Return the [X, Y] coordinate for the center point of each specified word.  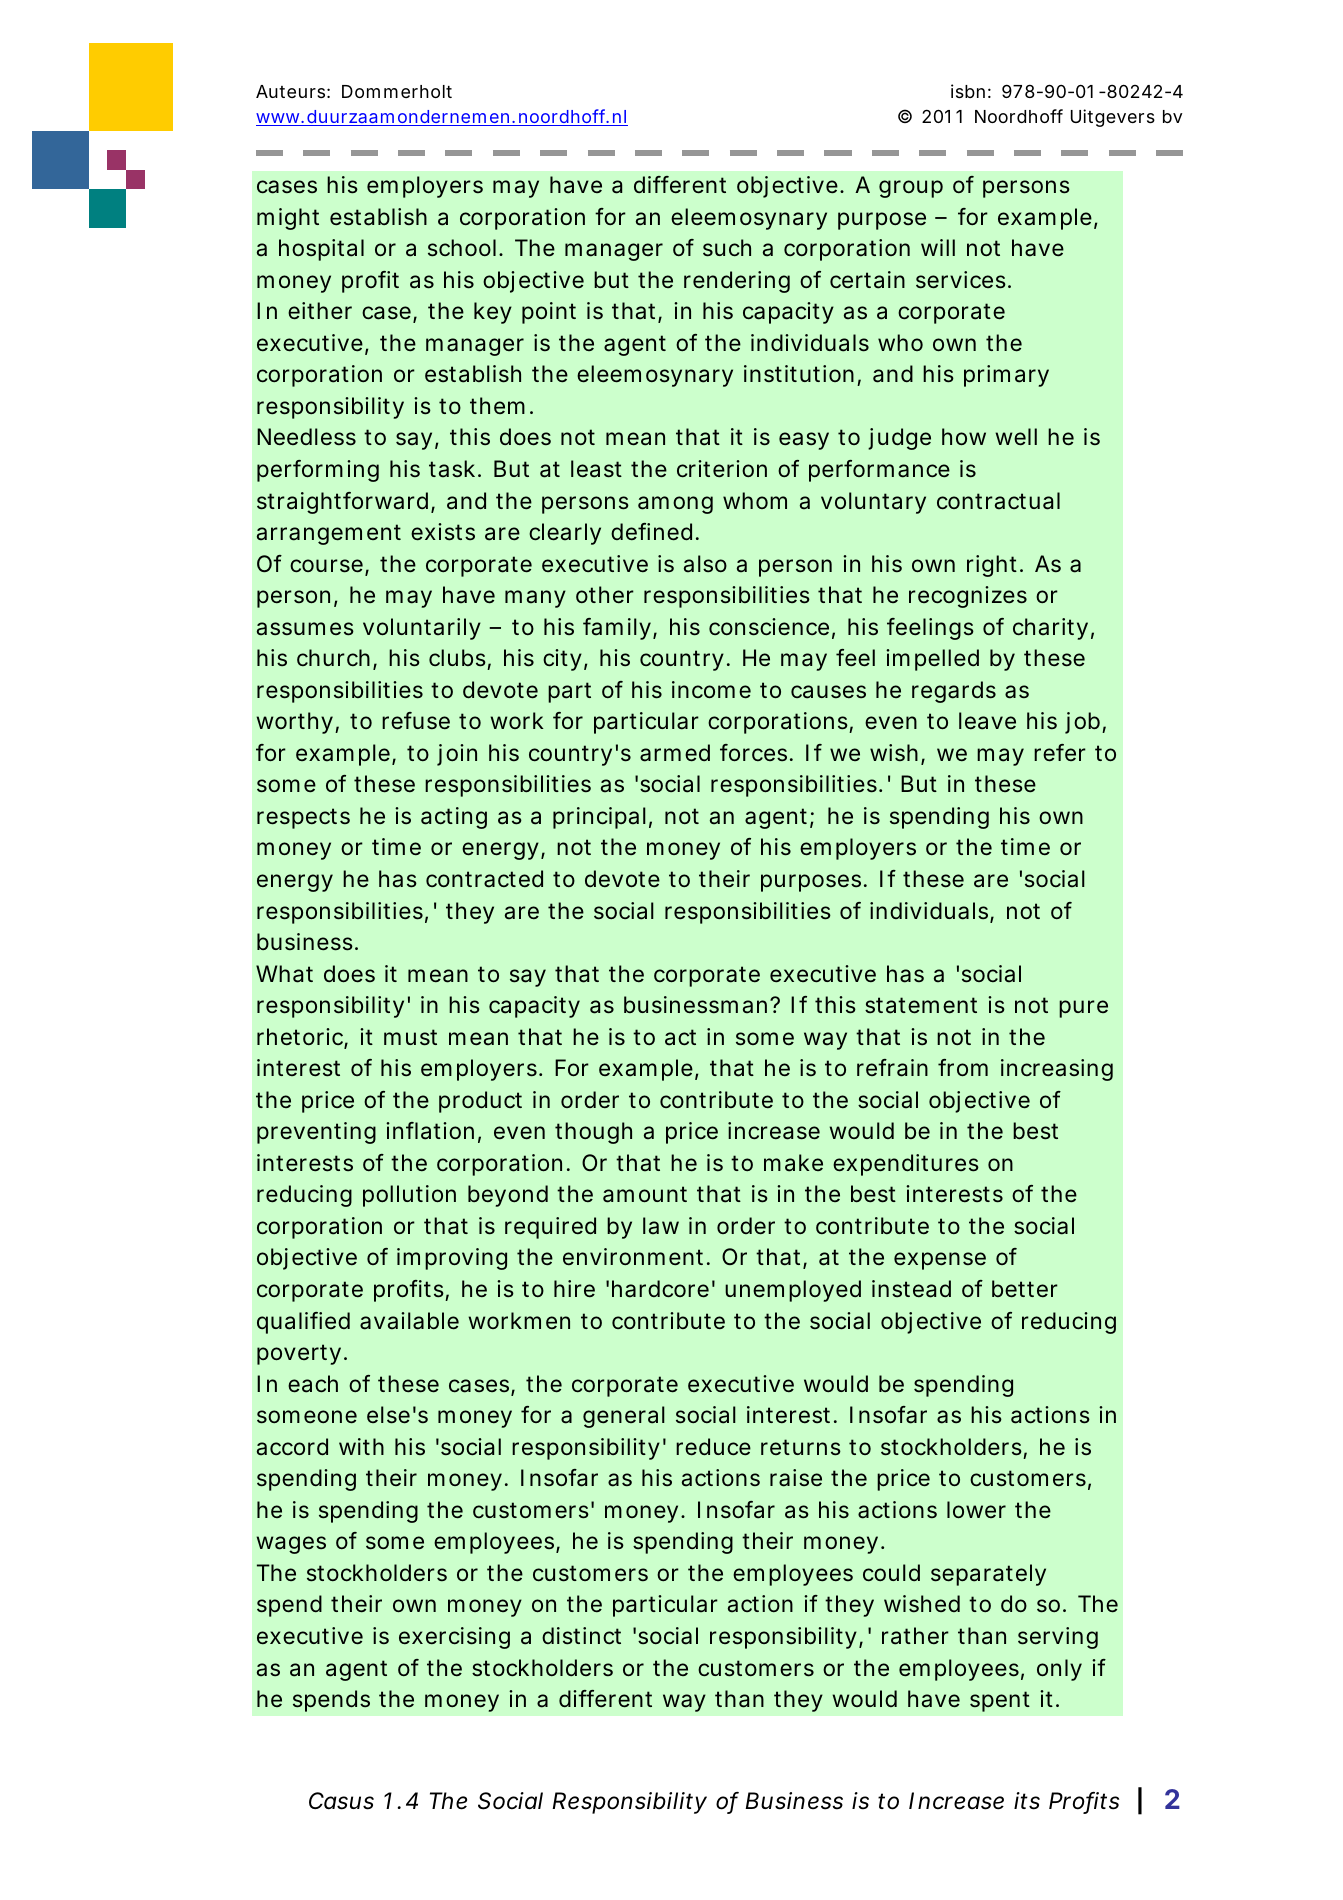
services [963, 280]
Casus [341, 1801]
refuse [416, 721]
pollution [409, 1196]
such [727, 248]
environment [636, 1257]
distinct [581, 1636]
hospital [321, 250]
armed [675, 753]
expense [940, 1261]
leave [987, 721]
